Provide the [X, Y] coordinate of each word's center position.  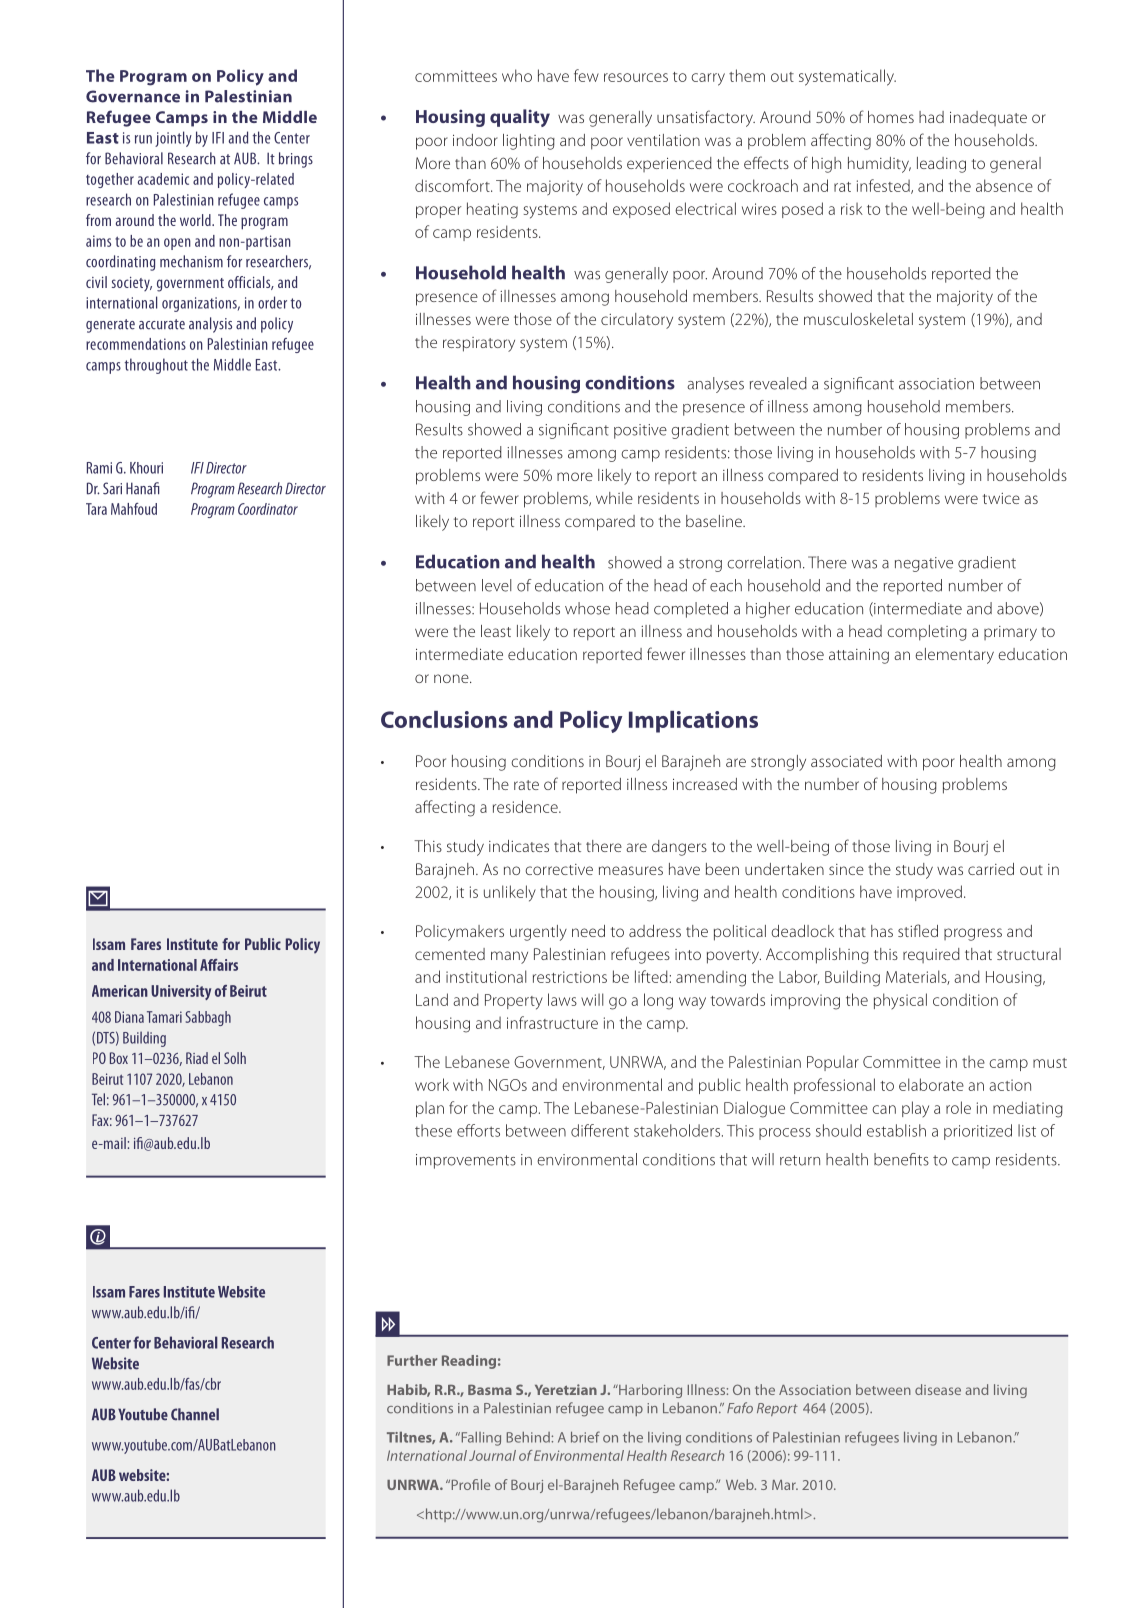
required [931, 955]
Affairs [219, 965]
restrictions [570, 977]
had [931, 117]
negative [924, 564]
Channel [195, 1414]
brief [585, 1437]
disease [938, 1389]
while [614, 498]
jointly [173, 139]
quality [520, 118]
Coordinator [268, 509]
